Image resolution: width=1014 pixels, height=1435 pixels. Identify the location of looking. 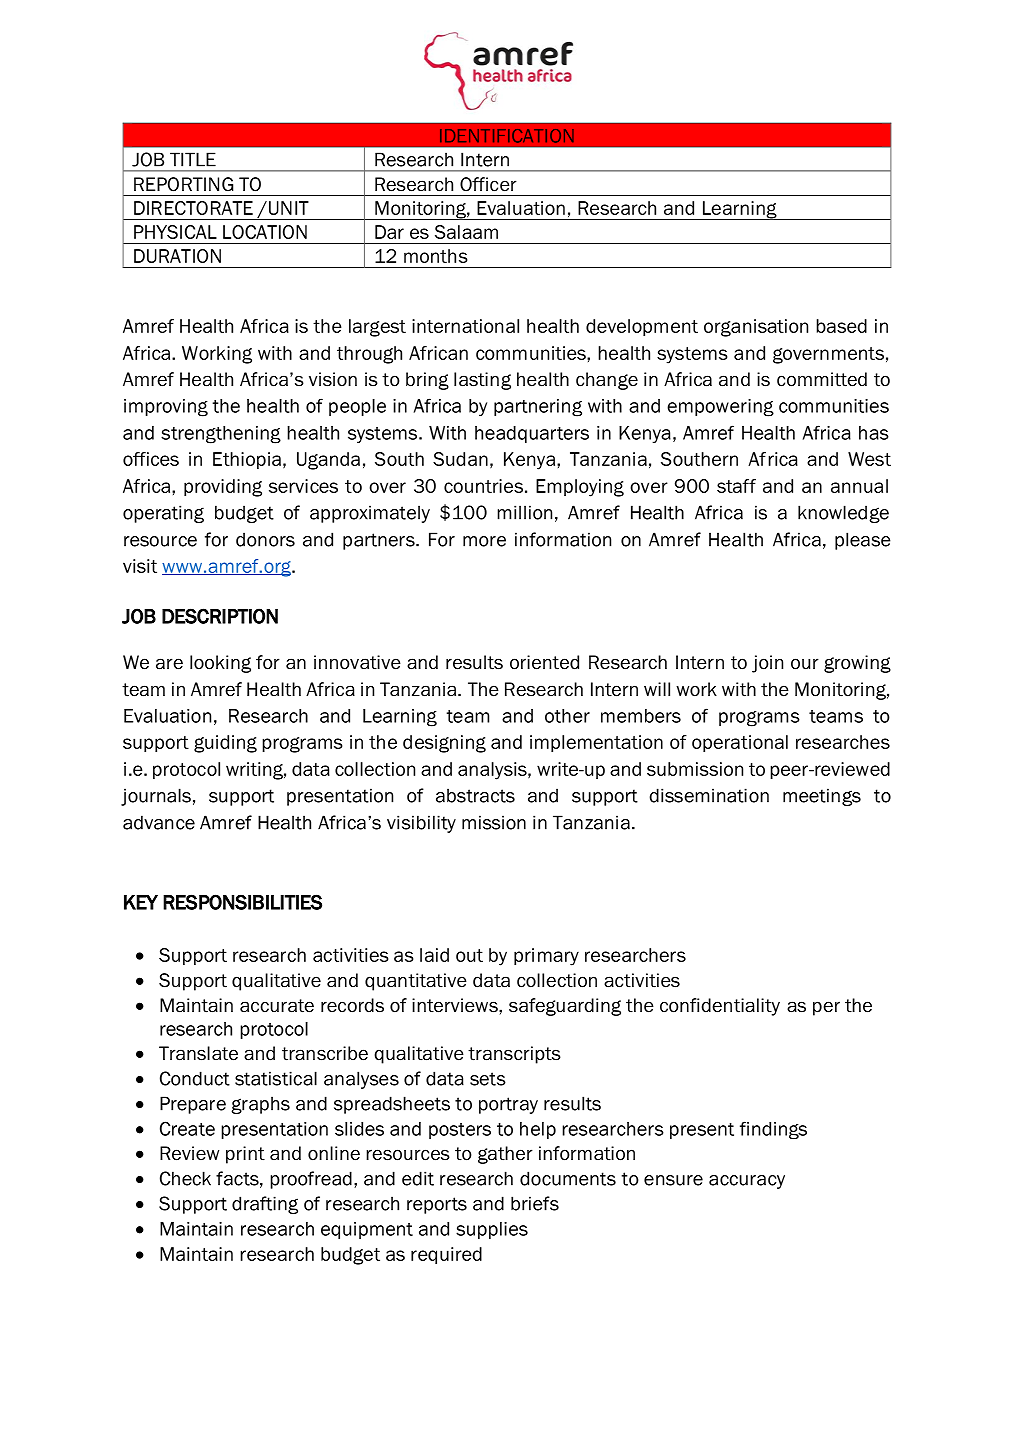
(220, 664).
